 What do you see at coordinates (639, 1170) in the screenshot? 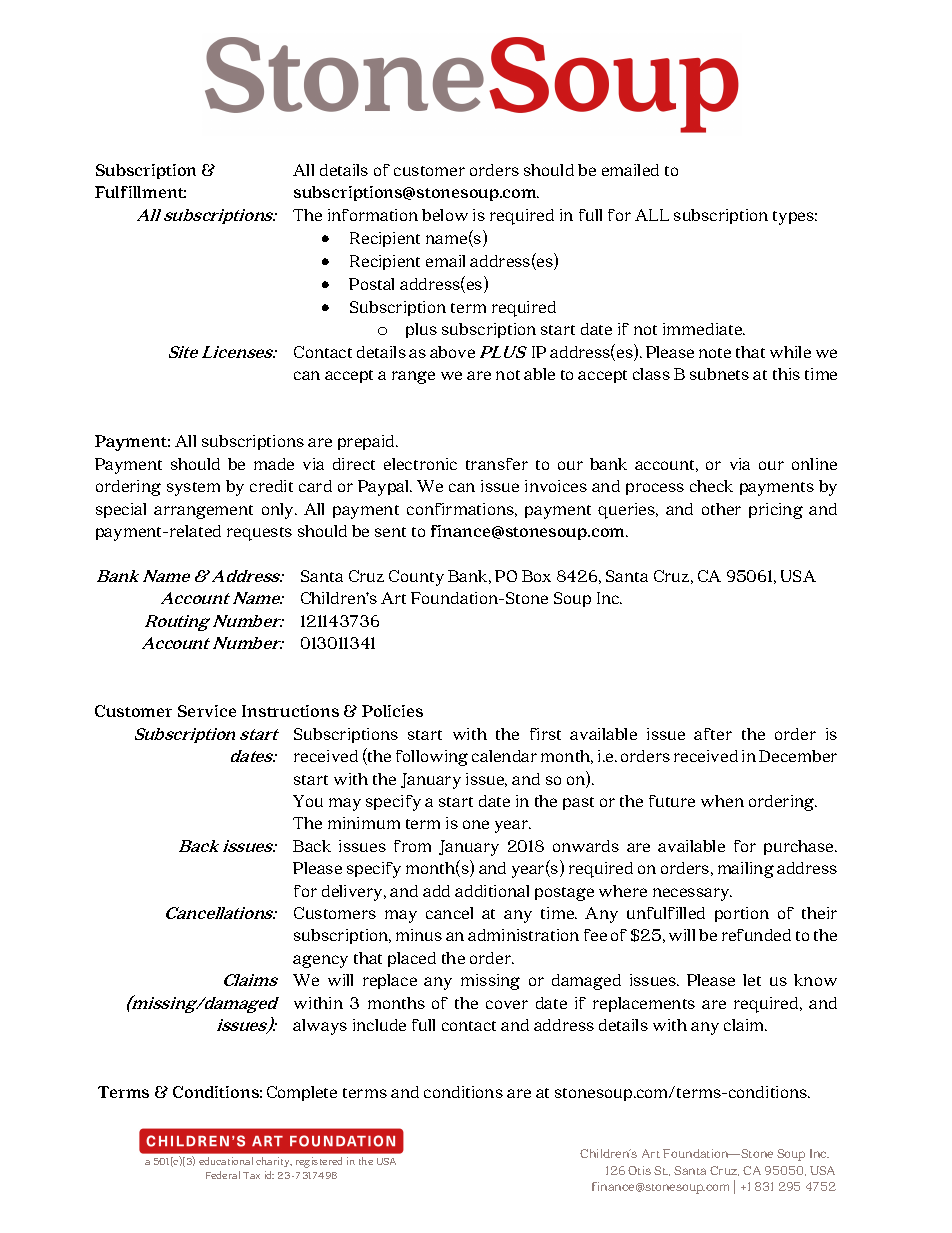
I see `Otis` at bounding box center [639, 1170].
